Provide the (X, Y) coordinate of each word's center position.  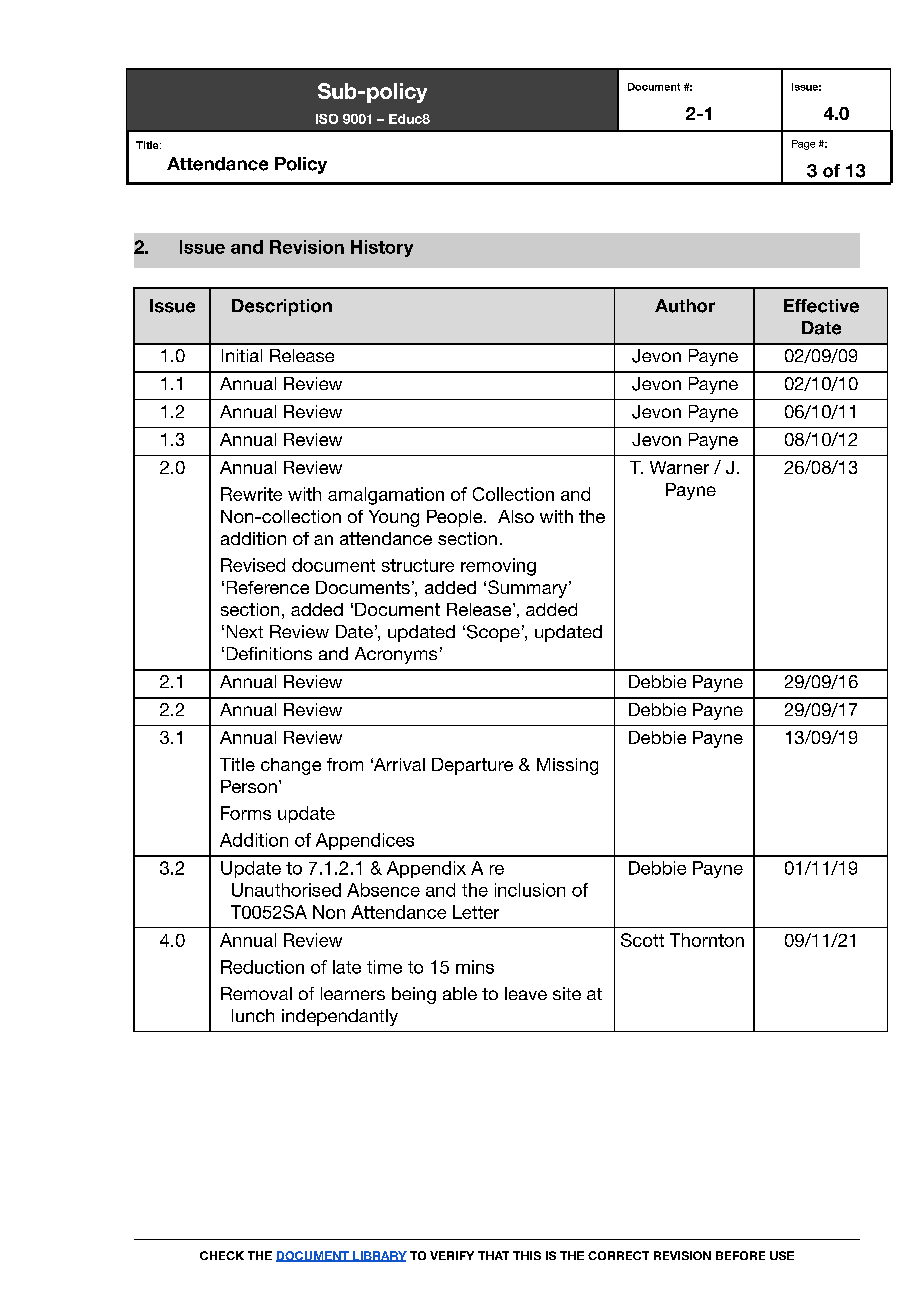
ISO (327, 119)
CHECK (222, 1255)
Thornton (707, 940)
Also (516, 516)
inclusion (530, 890)
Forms (246, 813)
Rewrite (251, 494)
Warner (679, 467)
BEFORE (740, 1255)
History (382, 248)
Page (803, 145)
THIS (527, 1255)
